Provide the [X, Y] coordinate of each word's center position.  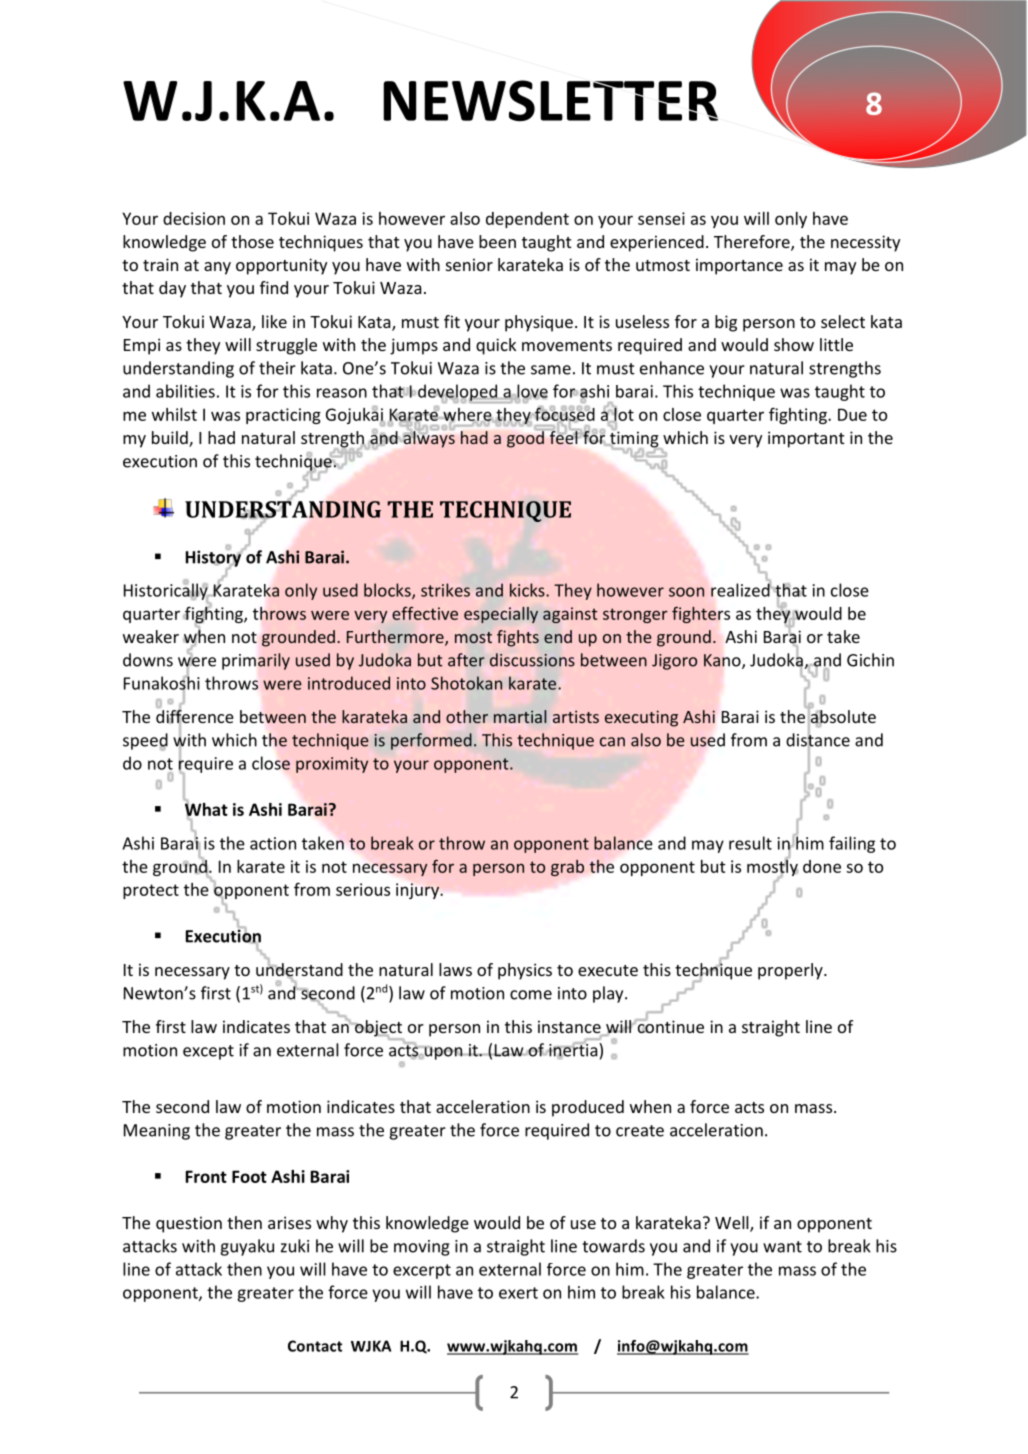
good [525, 439]
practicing [283, 416]
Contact [315, 1346]
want [782, 1247]
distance [818, 740]
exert [518, 1293]
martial [520, 716]
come [531, 995]
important [806, 439]
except [208, 1052]
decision [194, 218]
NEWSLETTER [550, 100]
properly [791, 971]
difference [195, 716]
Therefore [753, 243]
